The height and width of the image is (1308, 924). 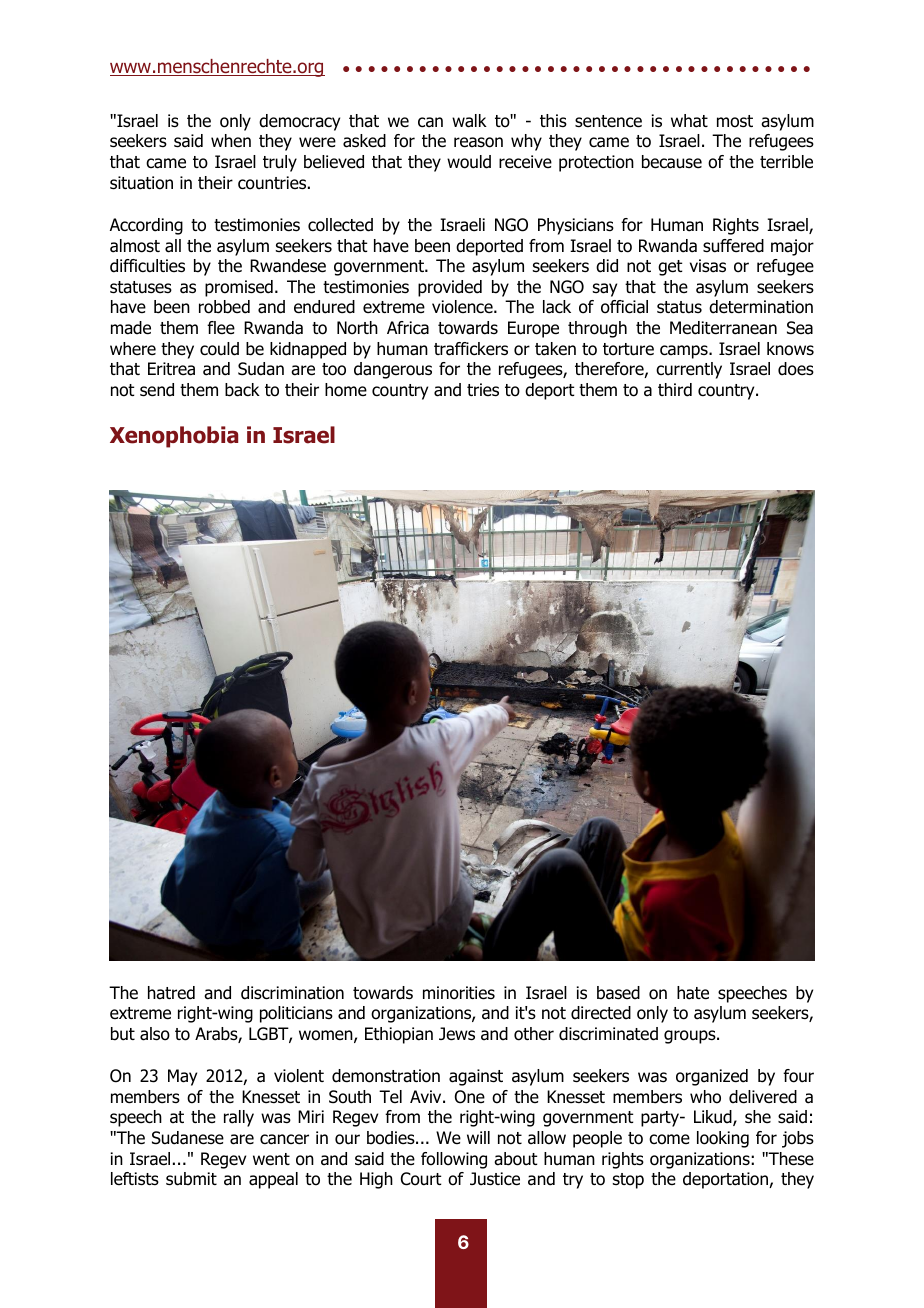 What do you see at coordinates (231, 141) in the image?
I see `when` at bounding box center [231, 141].
